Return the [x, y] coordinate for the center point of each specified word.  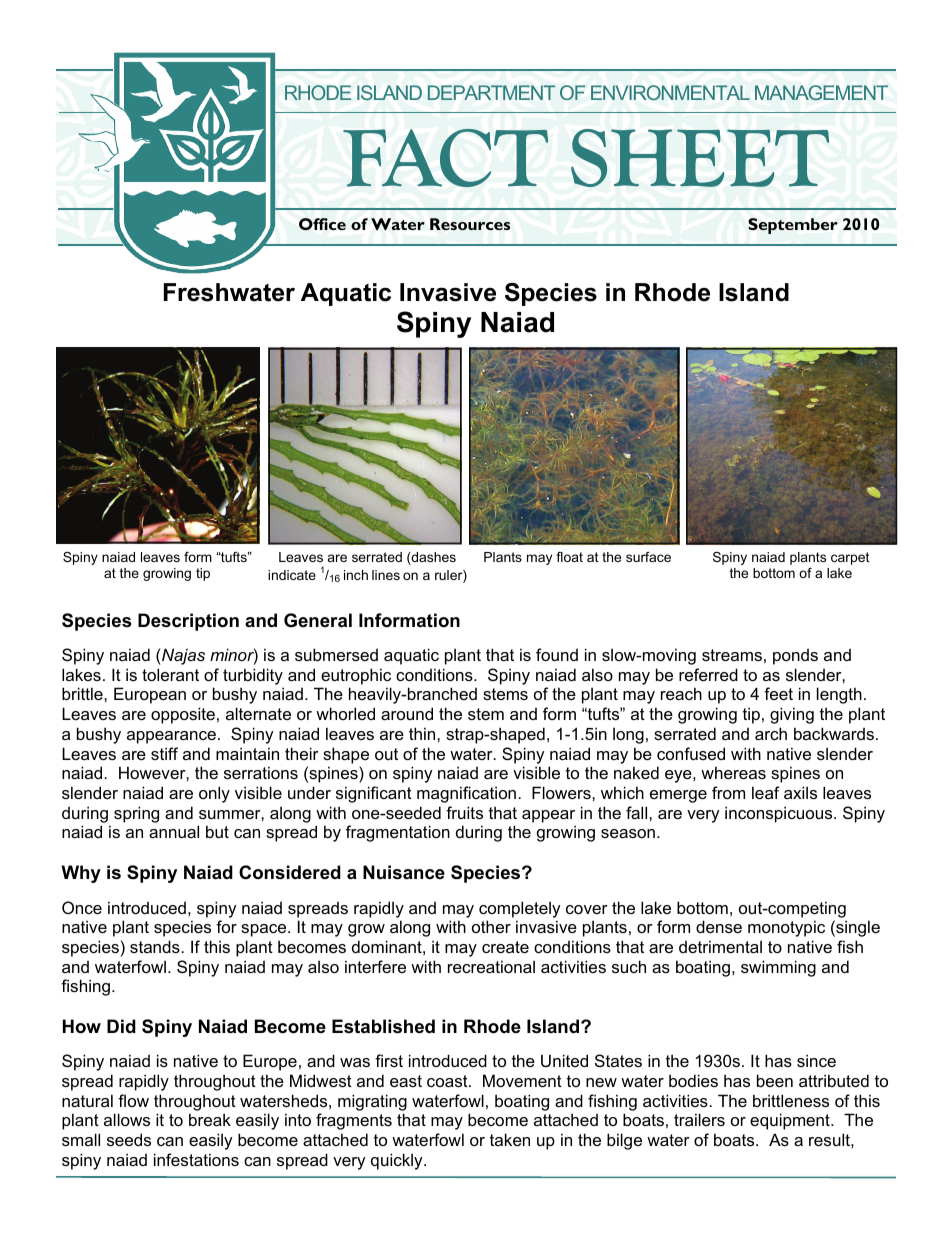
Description [188, 622]
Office [322, 224]
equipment [791, 1121]
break [210, 1119]
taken [510, 1139]
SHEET [700, 158]
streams [732, 655]
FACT [445, 158]
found [557, 654]
